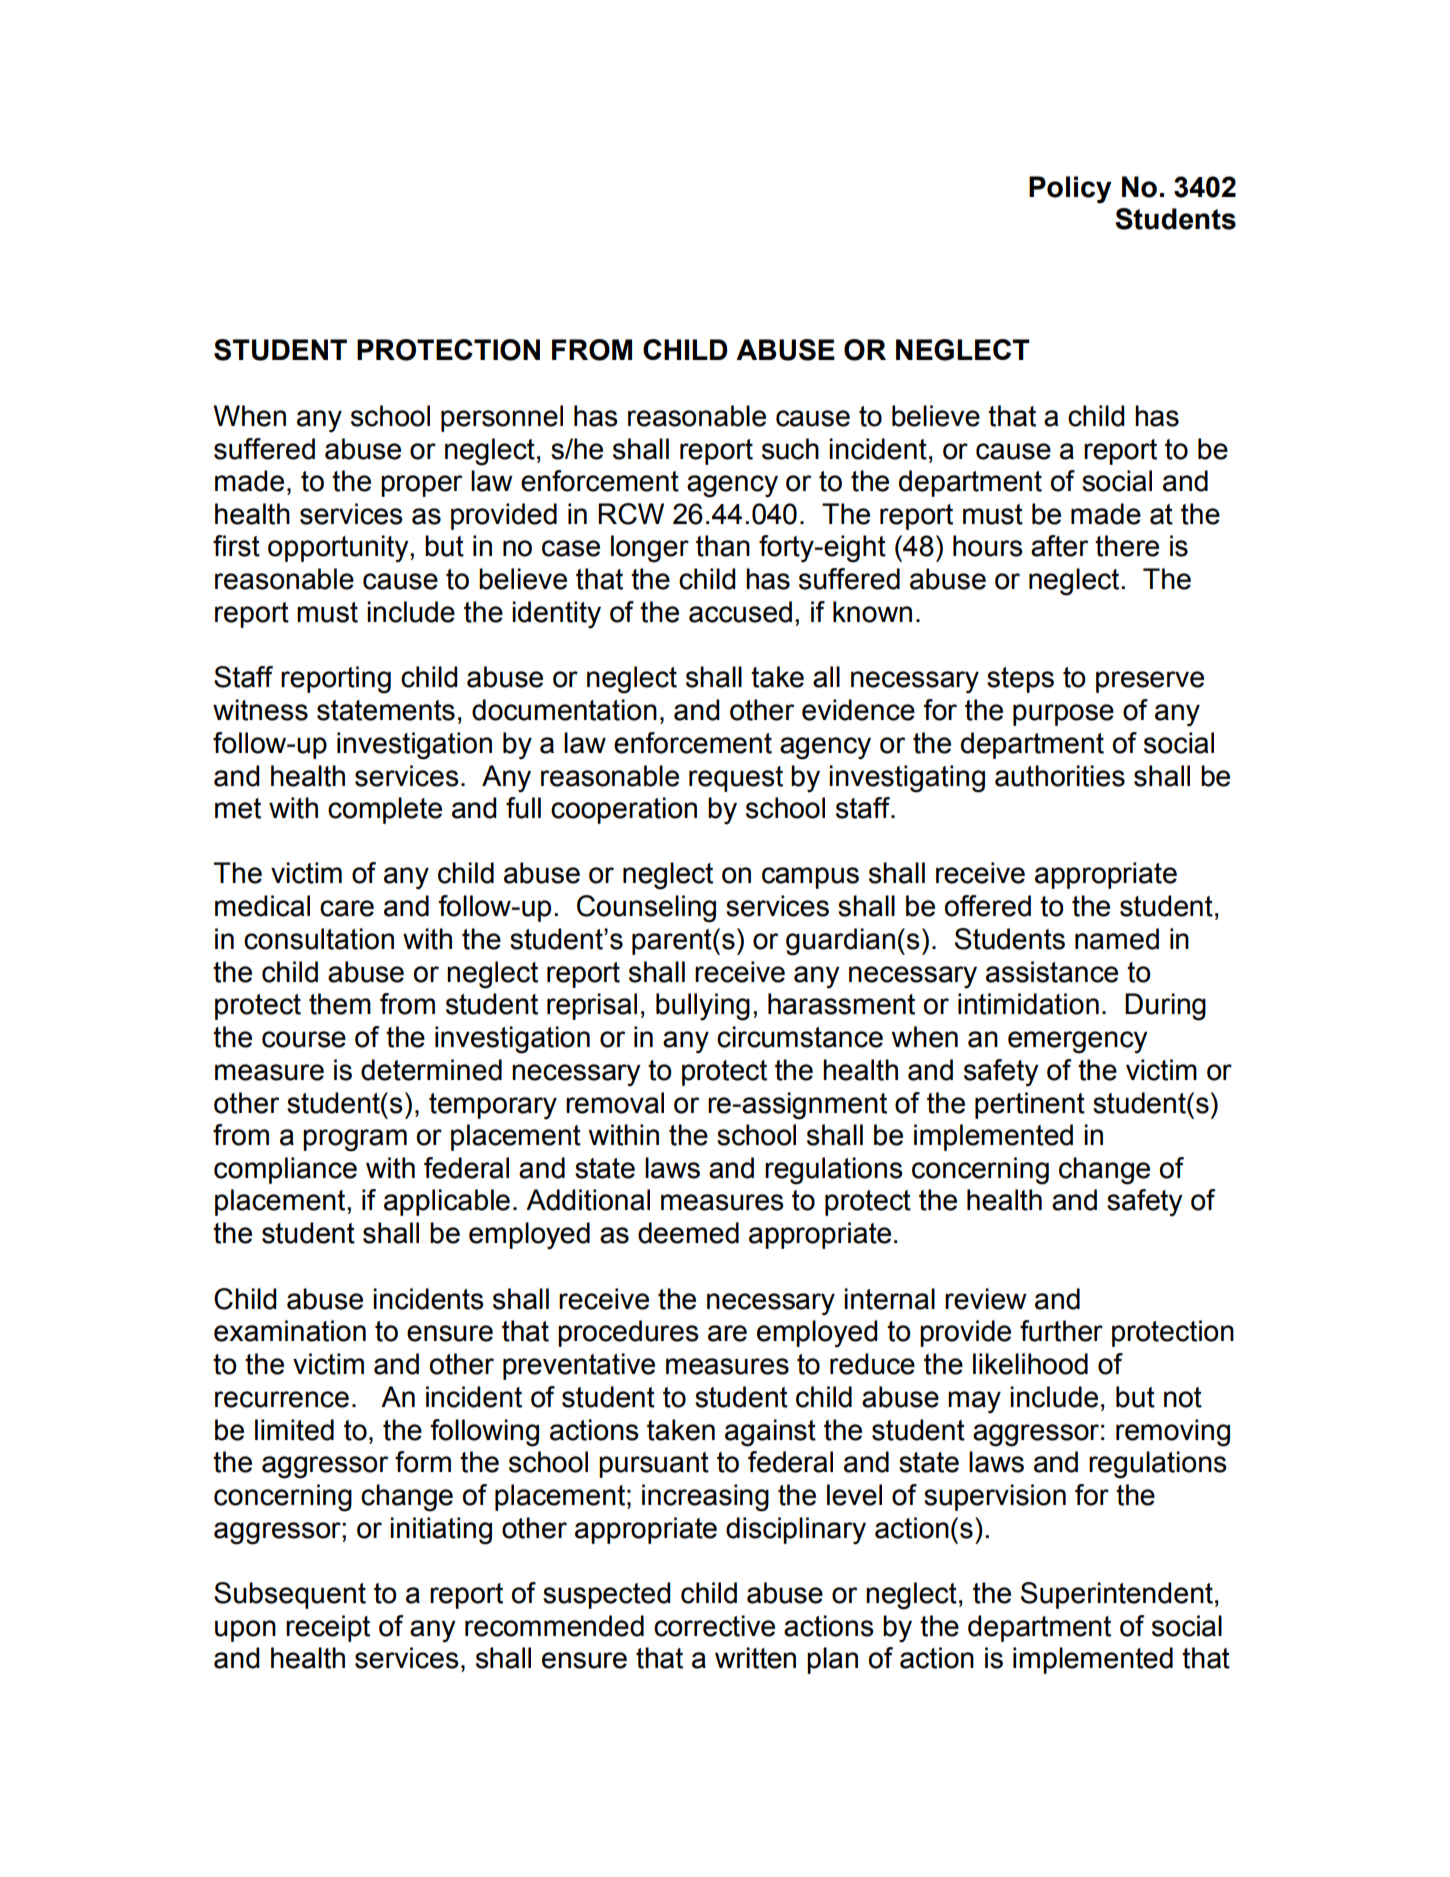  What do you see at coordinates (1070, 190) in the screenshot?
I see `Policy` at bounding box center [1070, 190].
